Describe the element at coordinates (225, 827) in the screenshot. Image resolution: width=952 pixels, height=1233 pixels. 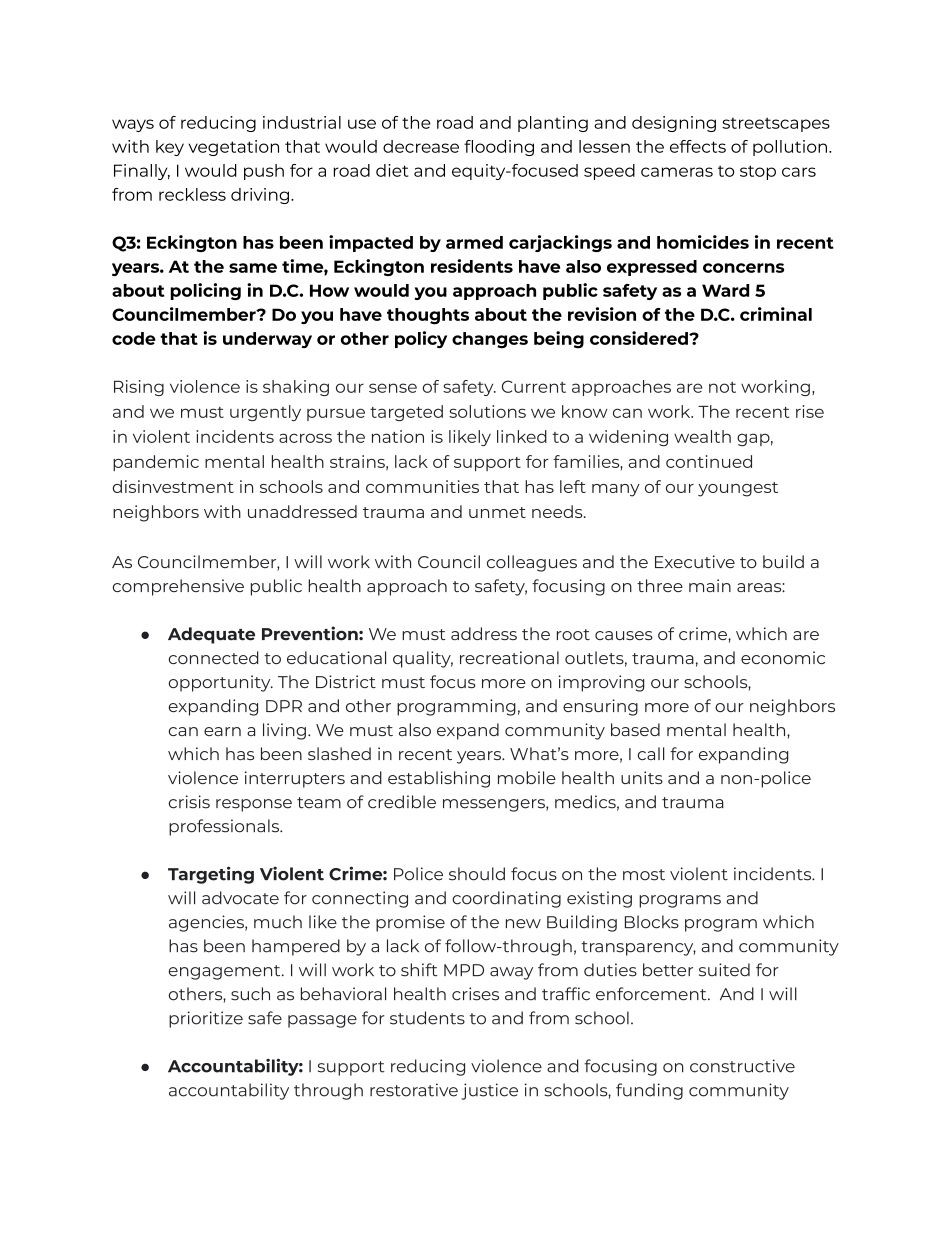
I see `professionals` at that location.
